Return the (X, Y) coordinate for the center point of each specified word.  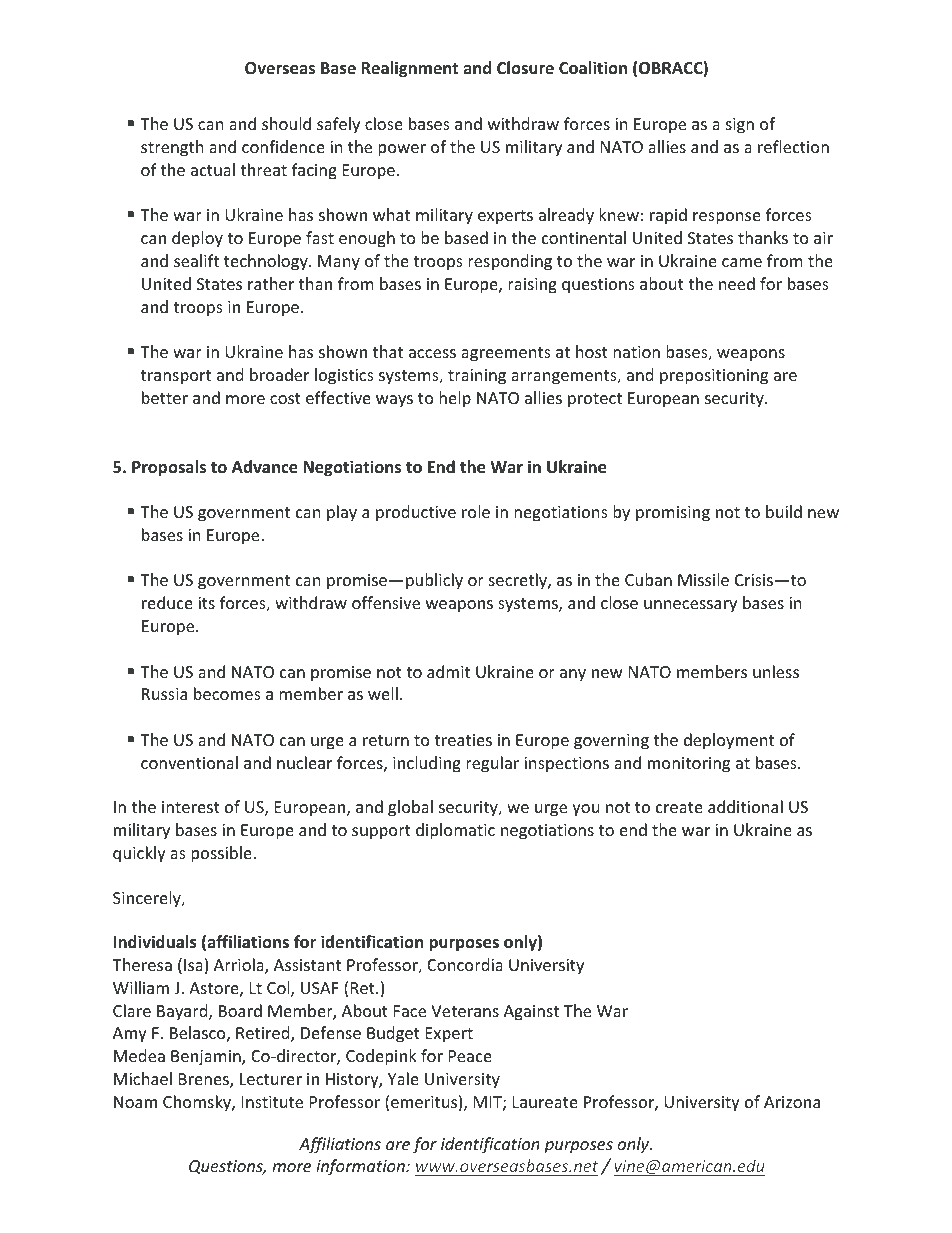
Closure (525, 68)
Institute (272, 1102)
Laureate (545, 1102)
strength (172, 148)
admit (448, 671)
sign (740, 126)
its (206, 603)
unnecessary (690, 606)
